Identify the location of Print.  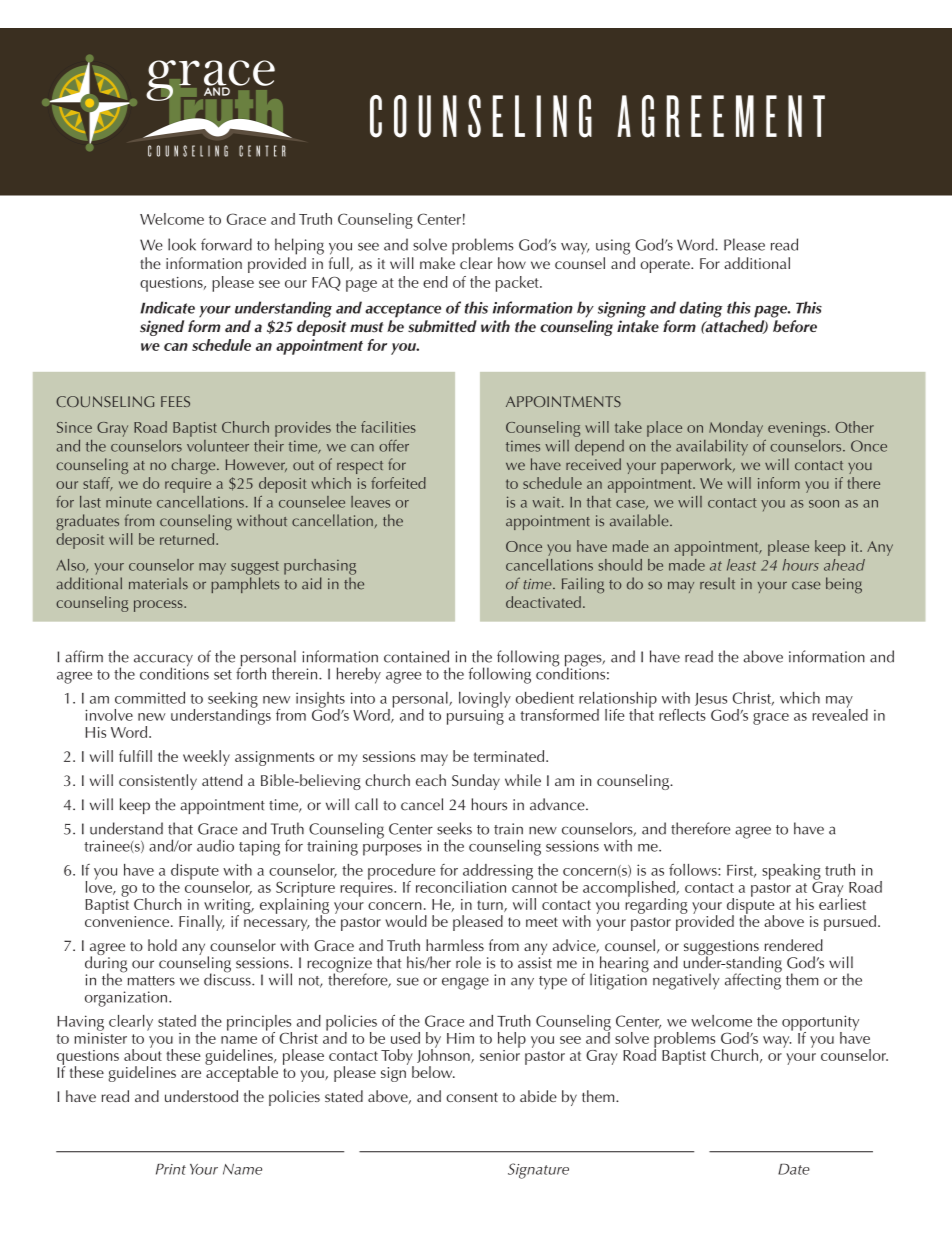
(171, 1169).
